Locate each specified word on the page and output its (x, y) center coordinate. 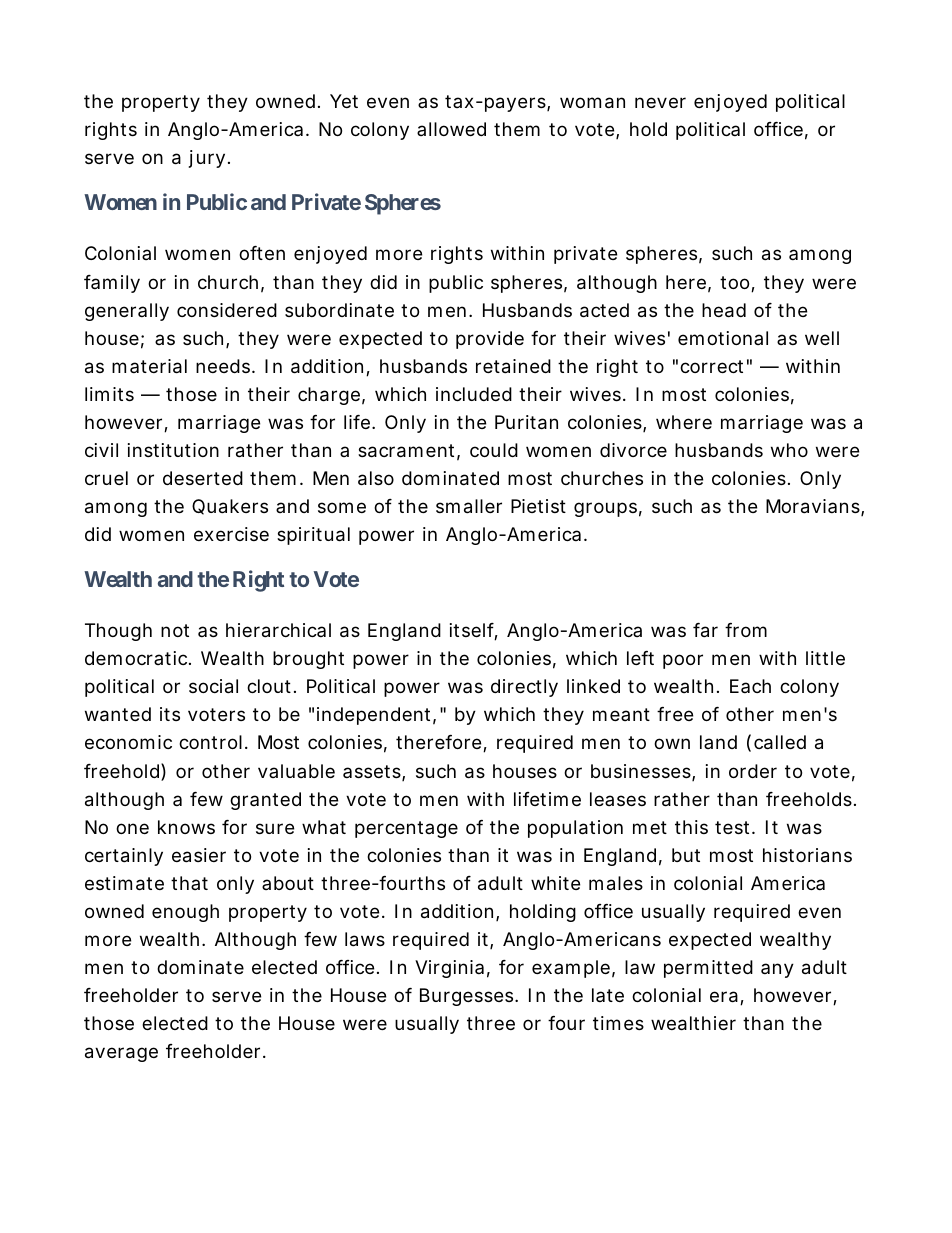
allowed (451, 129)
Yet (344, 101)
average (121, 1054)
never (660, 102)
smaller (469, 506)
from (746, 630)
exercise (231, 534)
